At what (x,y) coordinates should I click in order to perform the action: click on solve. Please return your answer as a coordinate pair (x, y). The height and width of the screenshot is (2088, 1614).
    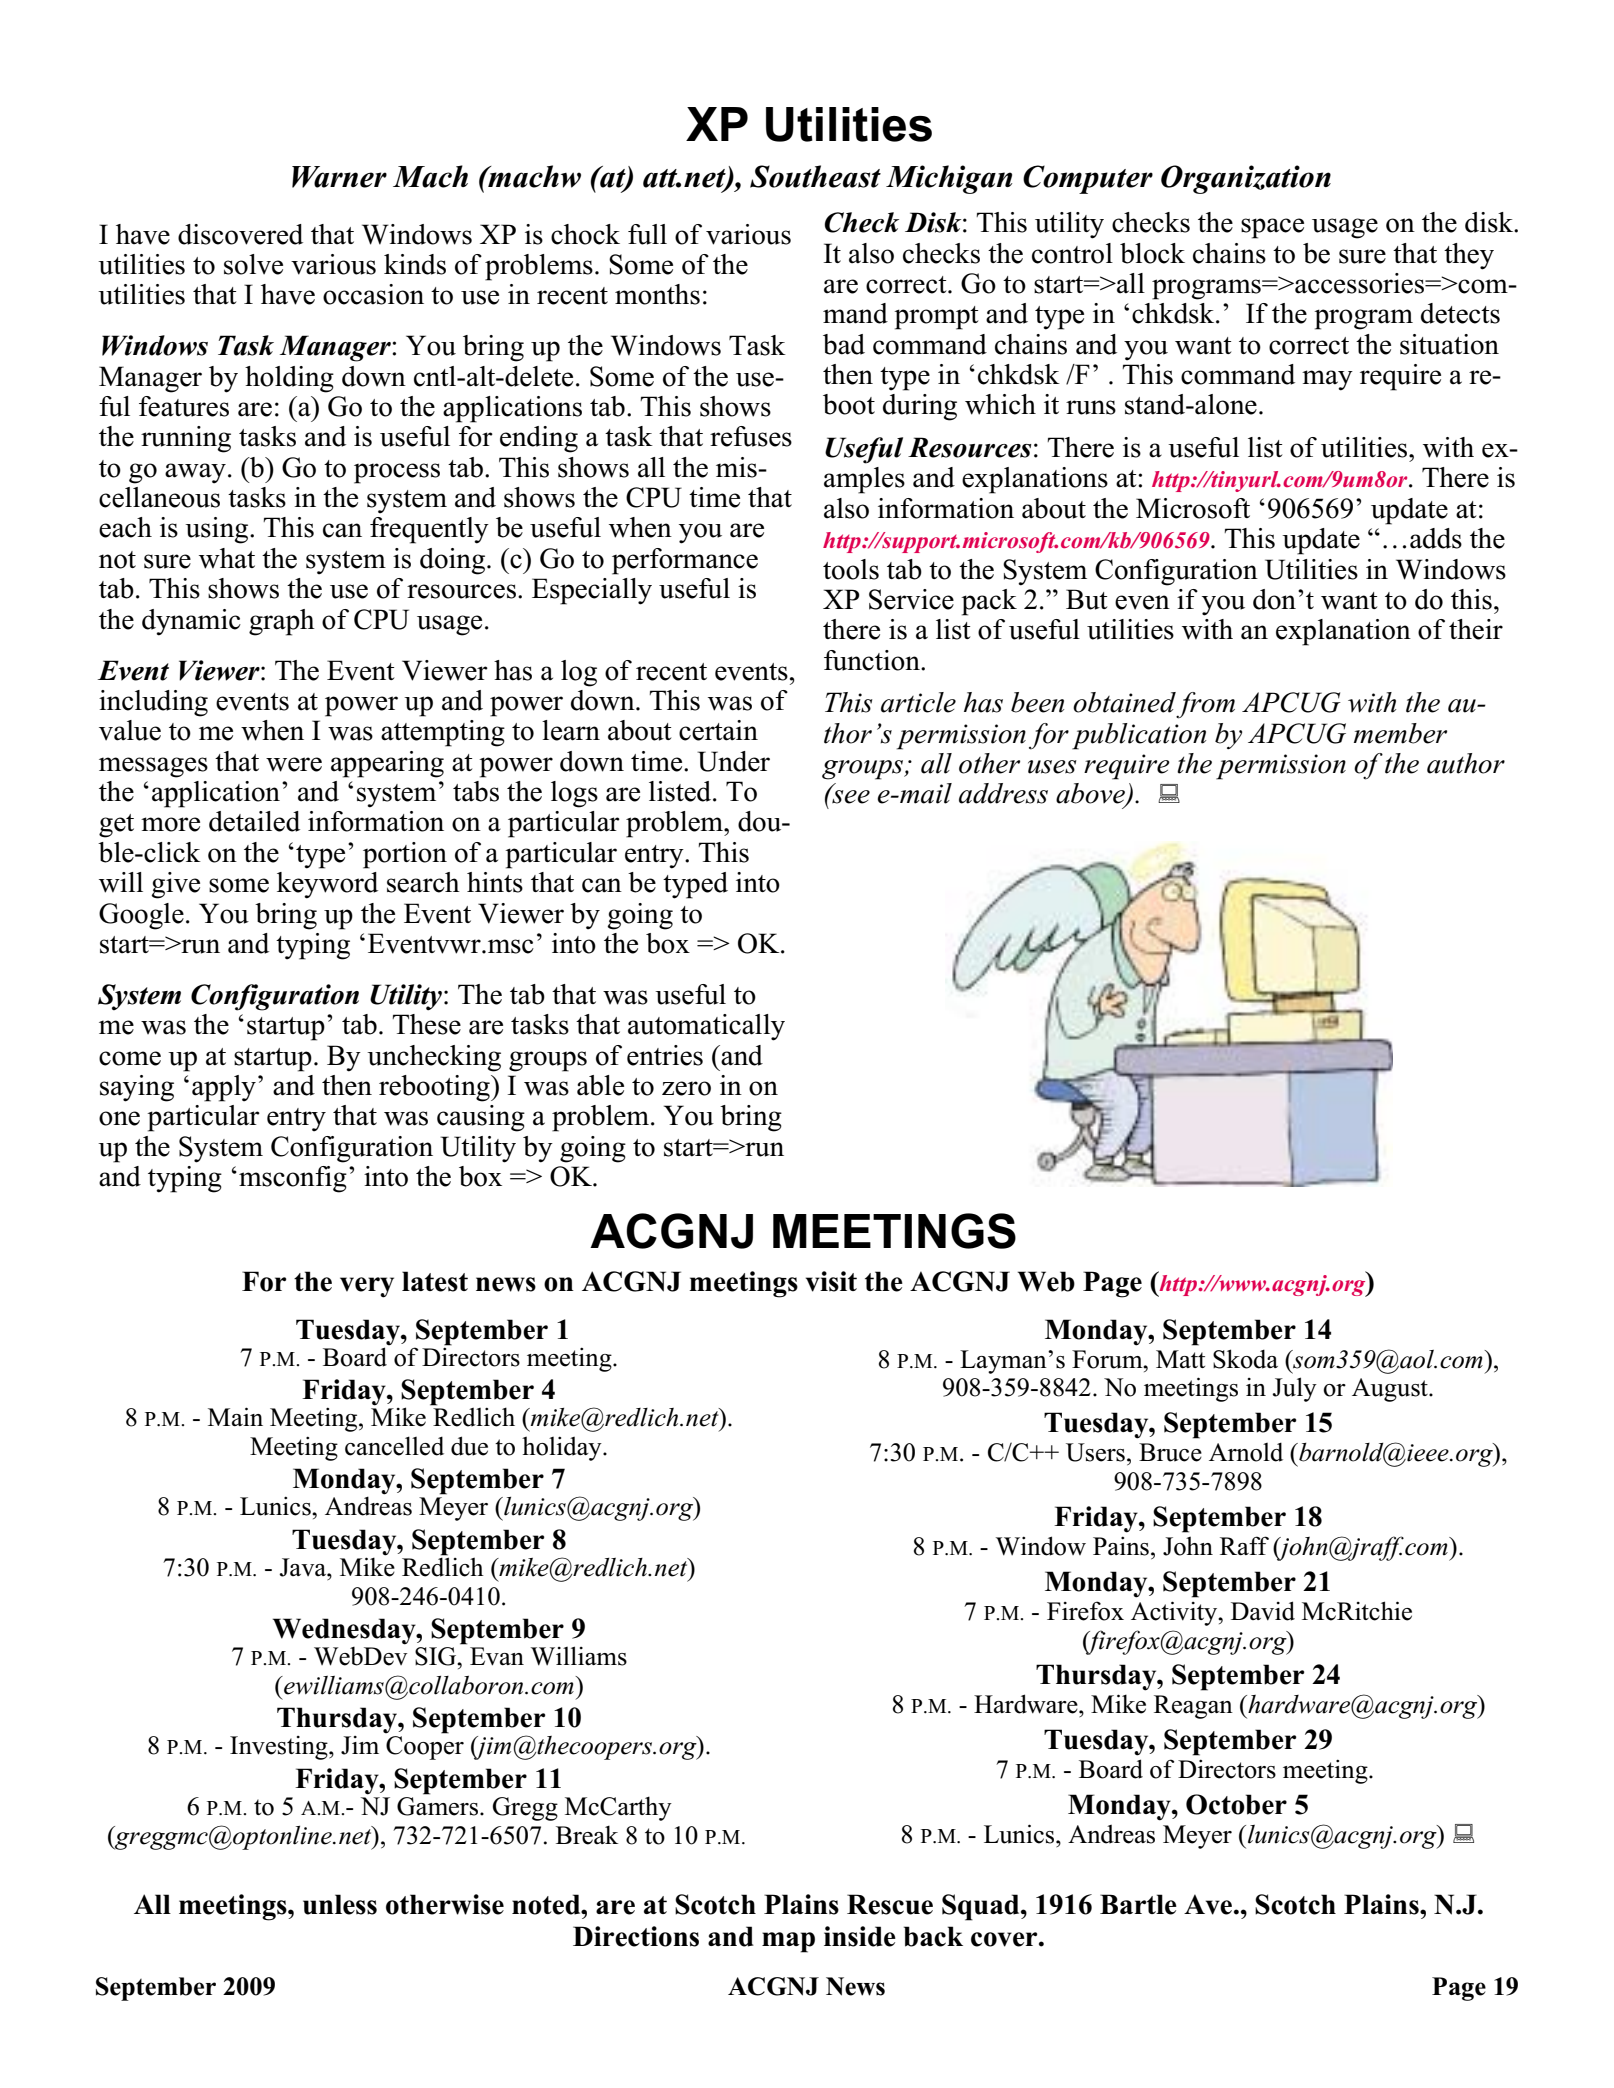
    Looking at the image, I should click on (253, 264).
